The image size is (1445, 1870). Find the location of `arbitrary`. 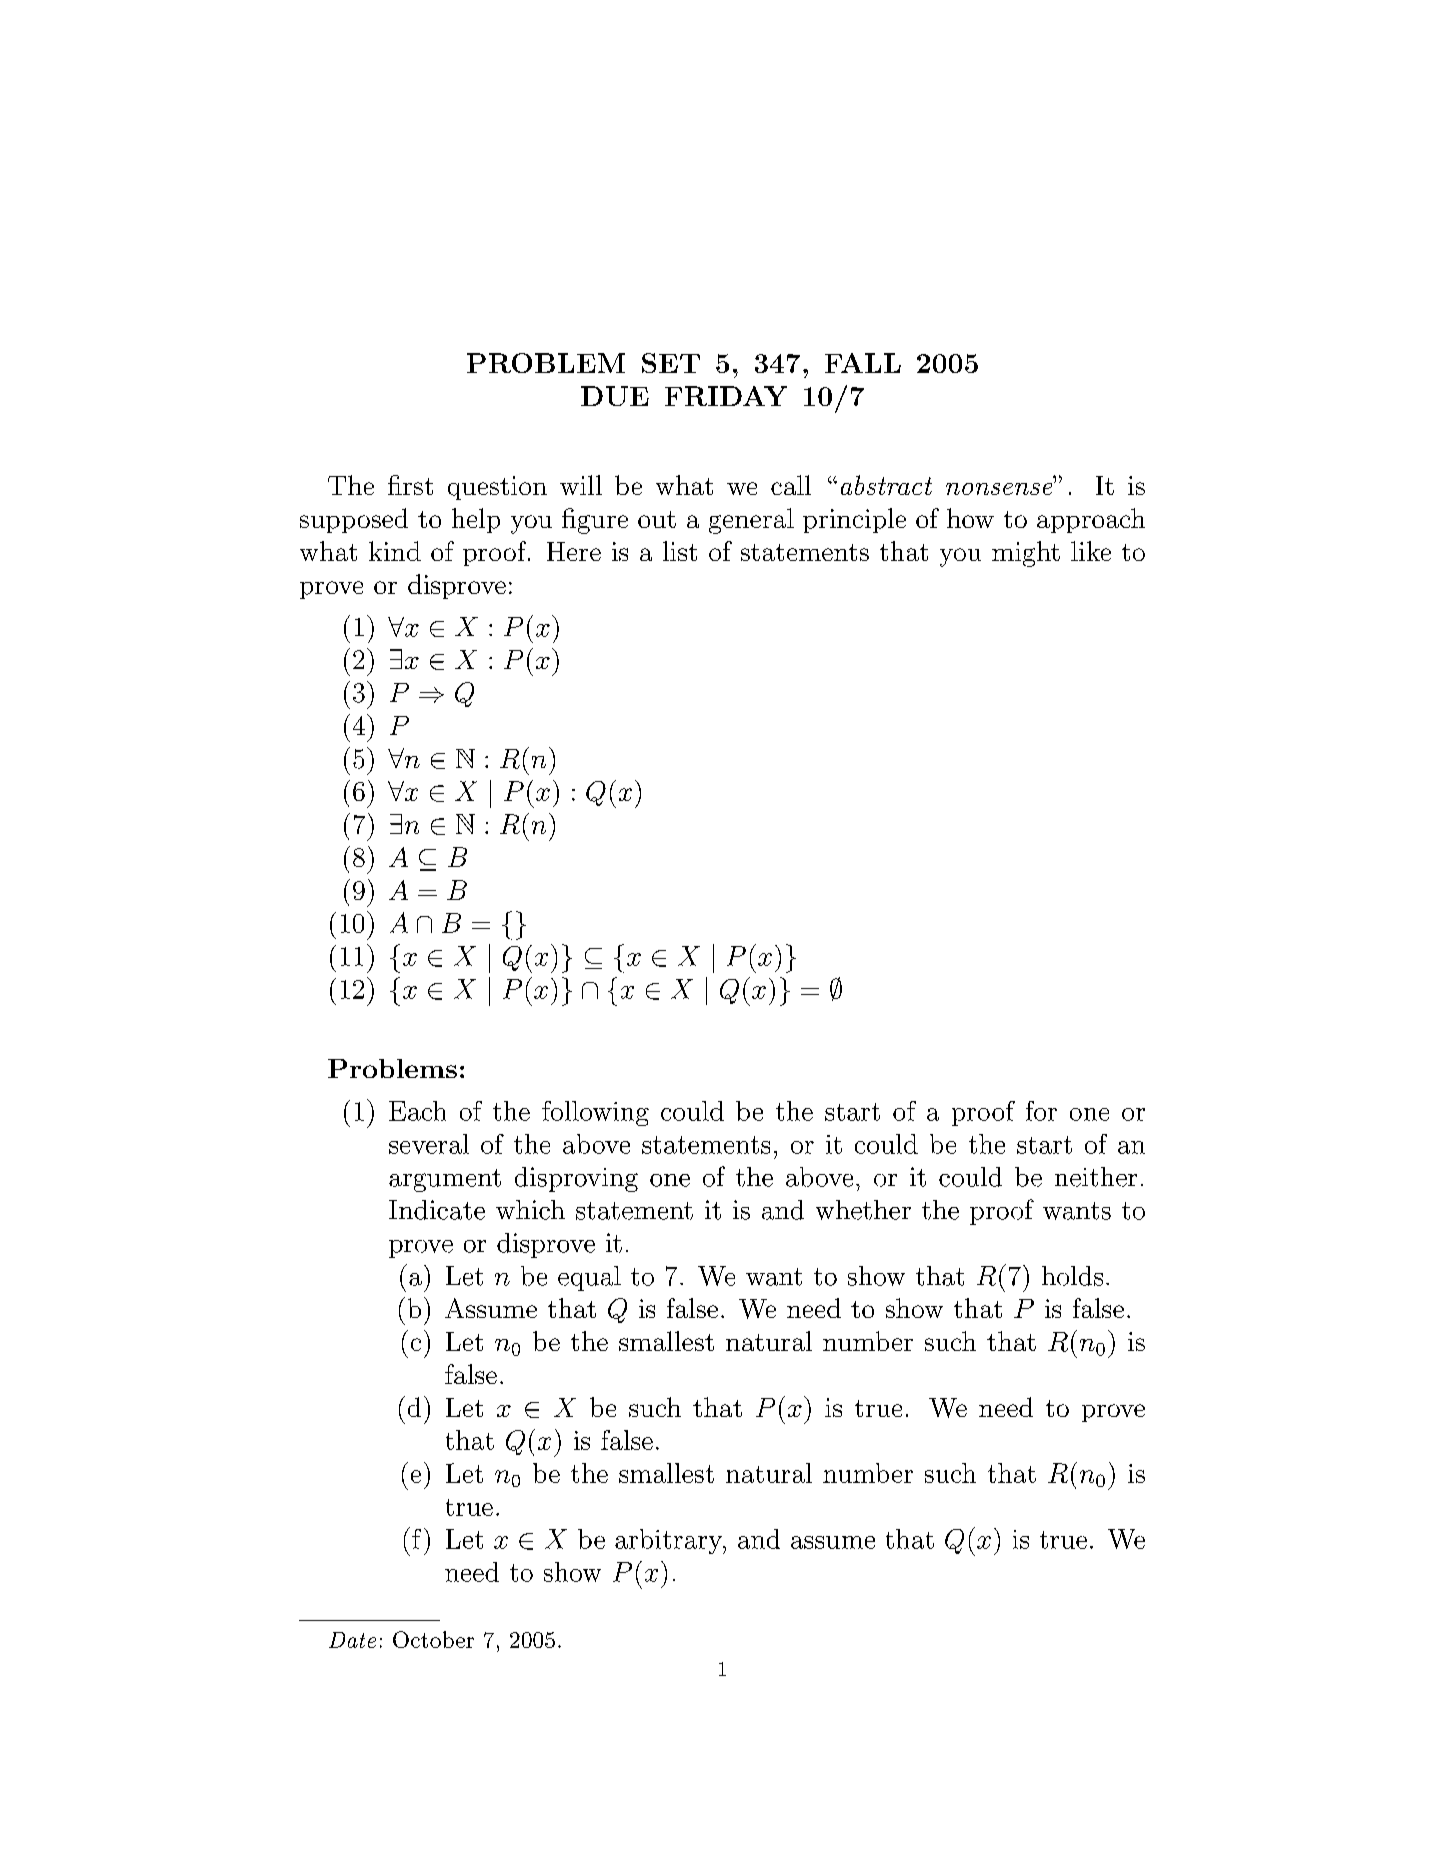

arbitrary is located at coordinates (669, 1541).
